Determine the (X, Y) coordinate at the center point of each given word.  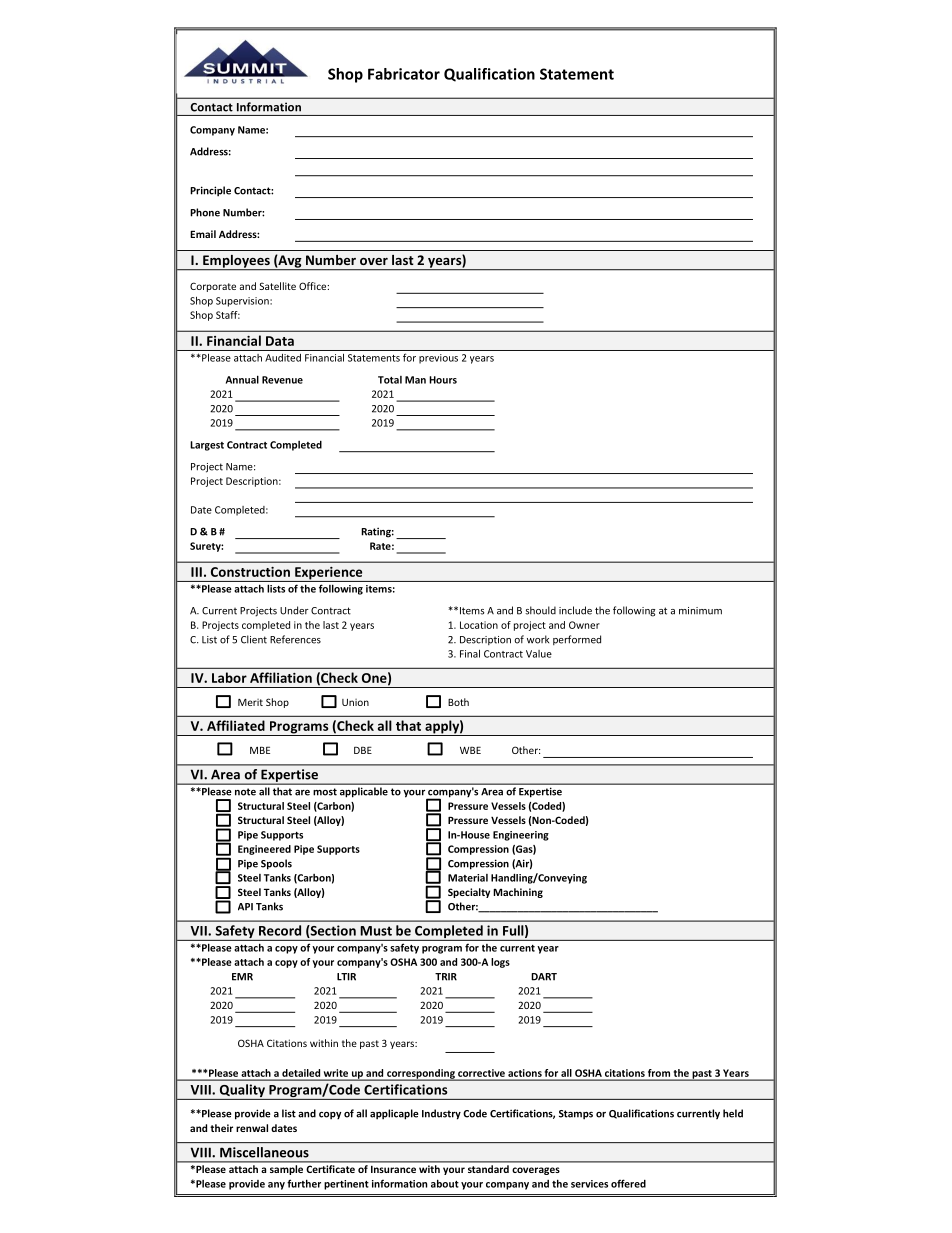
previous (438, 359)
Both (458, 702)
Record (280, 930)
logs (500, 963)
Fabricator (404, 74)
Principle (210, 191)
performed (577, 640)
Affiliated (236, 725)
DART (544, 977)
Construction (250, 572)
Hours (443, 380)
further (304, 1183)
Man (415, 380)
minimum (700, 611)
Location (479, 625)
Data (280, 341)
